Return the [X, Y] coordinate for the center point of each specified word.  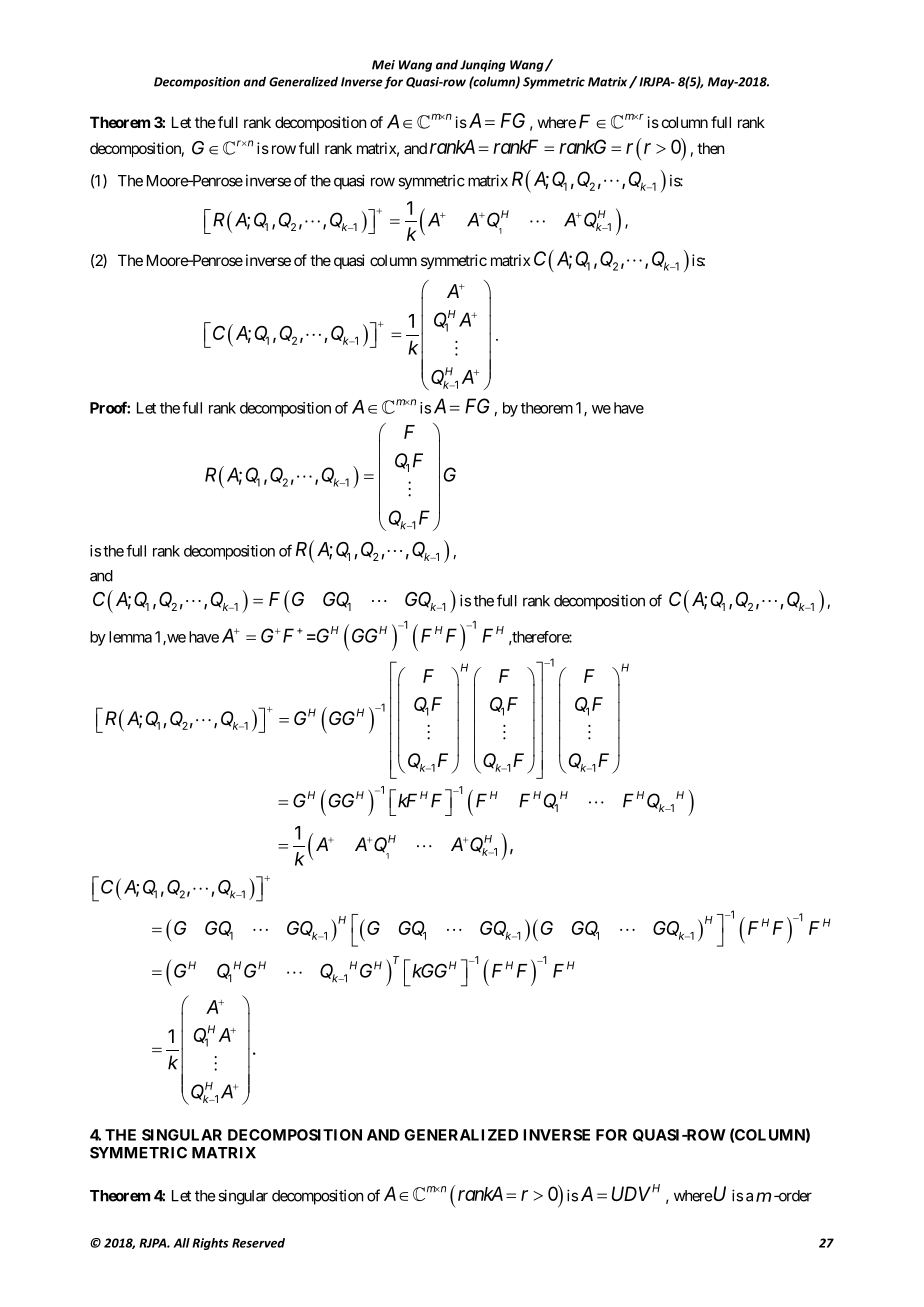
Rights [210, 1244]
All [182, 1243]
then [710, 148]
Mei [383, 65]
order [794, 1196]
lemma [130, 637]
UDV [631, 1193]
